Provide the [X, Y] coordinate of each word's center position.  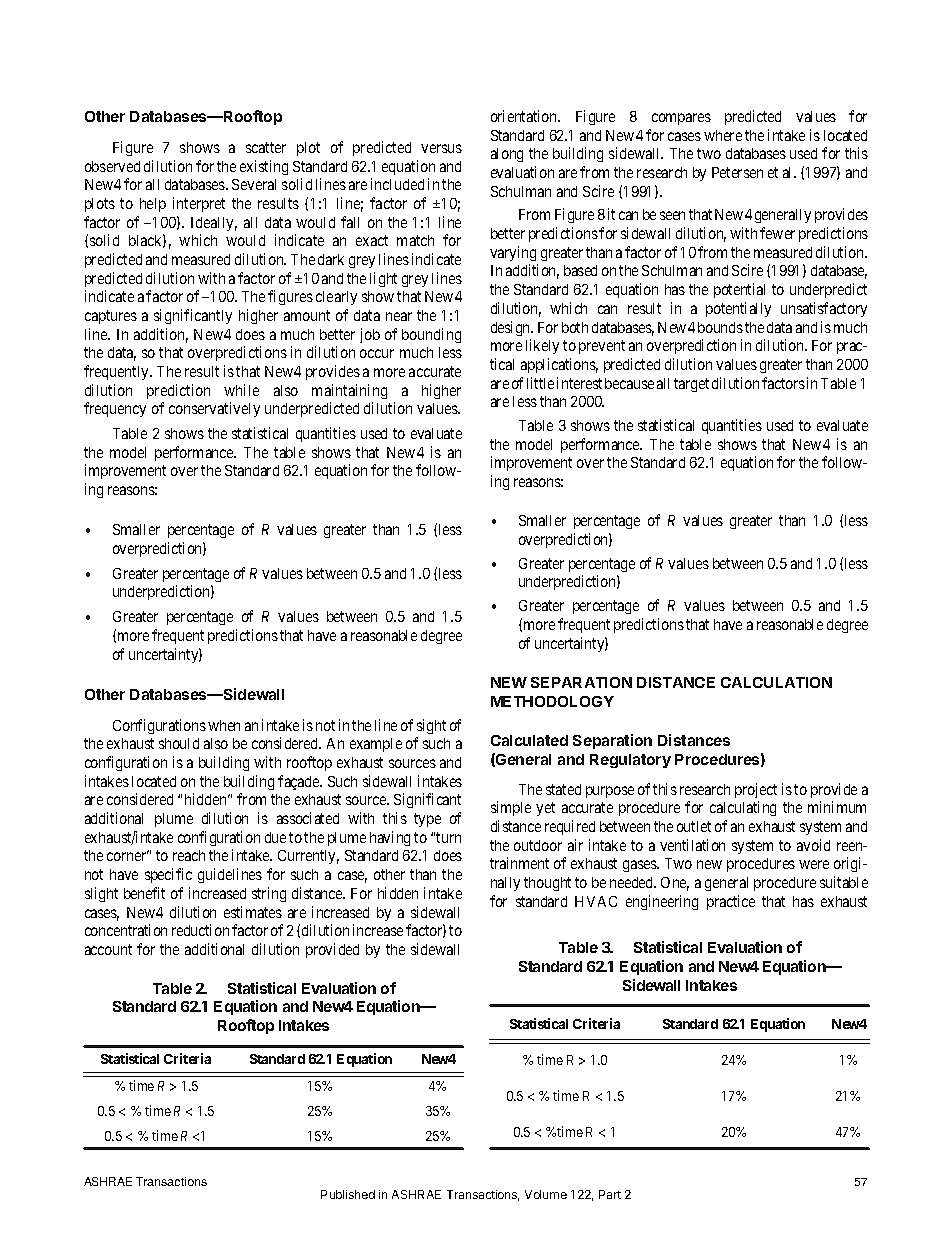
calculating [743, 808]
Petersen [737, 172]
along [507, 155]
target [691, 385]
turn [448, 837]
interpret [199, 204]
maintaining [349, 391]
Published [348, 1194]
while [241, 390]
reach [189, 855]
